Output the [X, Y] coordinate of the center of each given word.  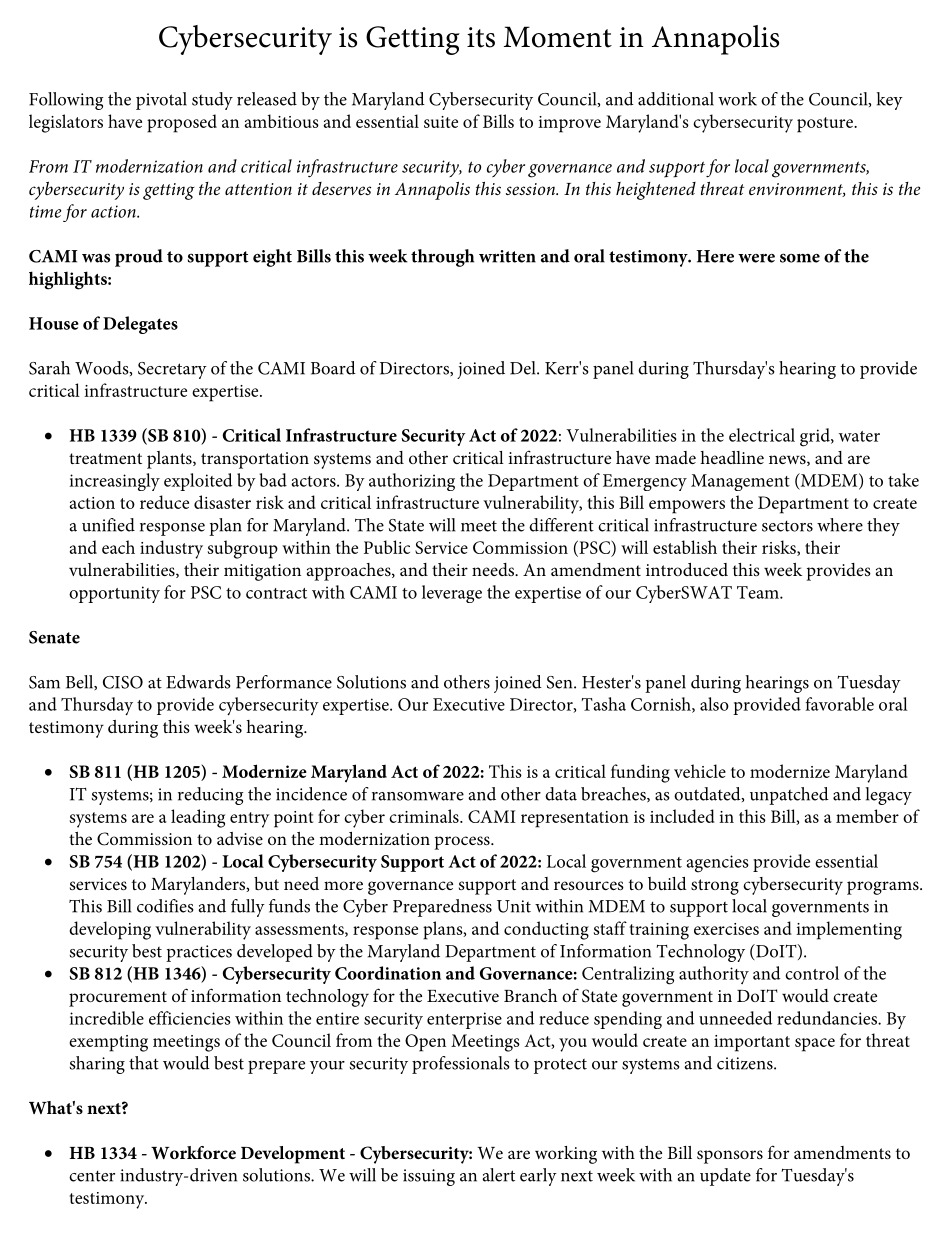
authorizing [412, 482]
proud [139, 258]
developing [110, 930]
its [481, 37]
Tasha [604, 704]
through [442, 258]
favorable [839, 704]
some [800, 258]
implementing [849, 930]
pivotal [161, 101]
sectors [787, 526]
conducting [546, 930]
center [92, 1176]
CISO [123, 682]
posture [826, 125]
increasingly [114, 482]
